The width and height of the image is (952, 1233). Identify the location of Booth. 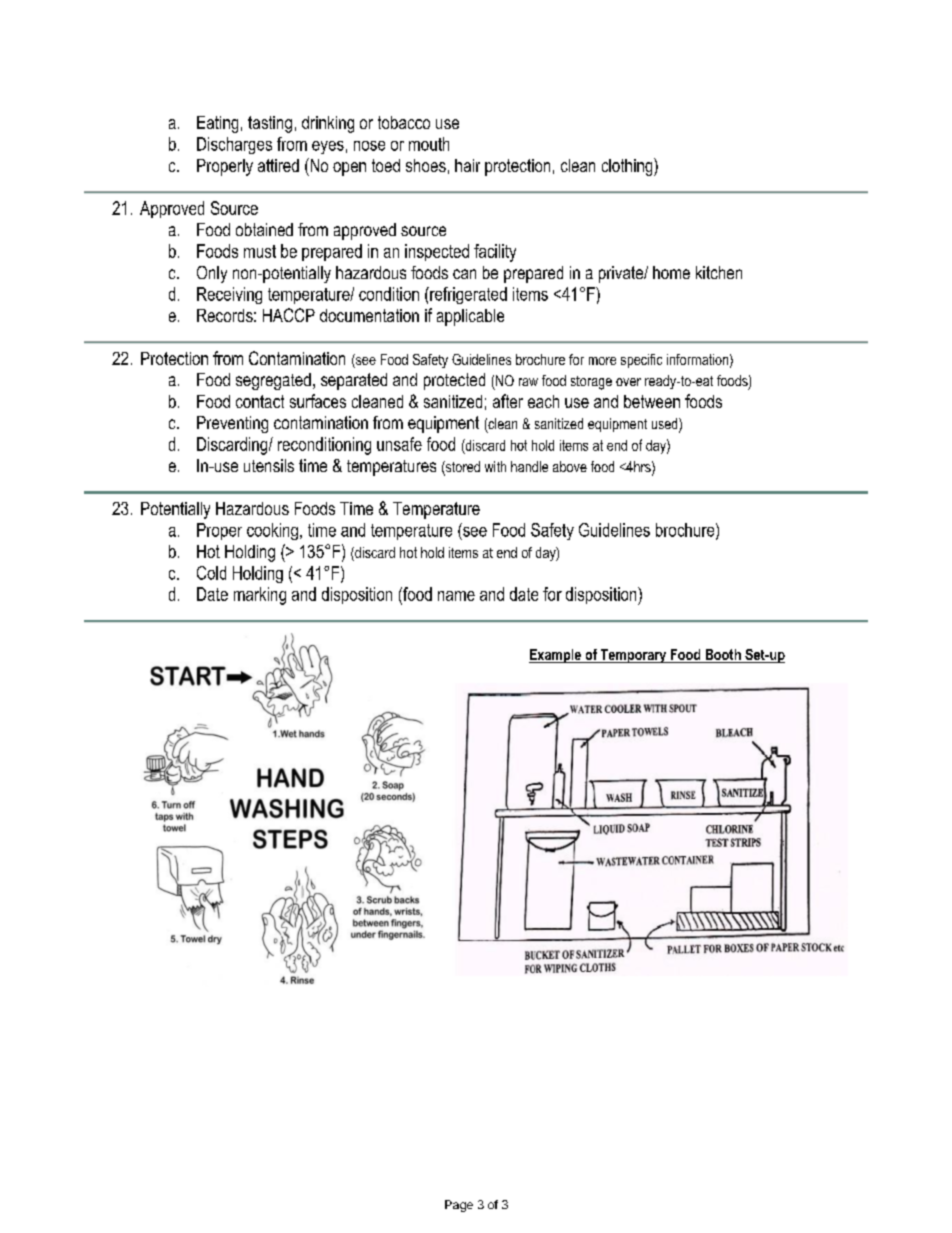
(723, 656).
